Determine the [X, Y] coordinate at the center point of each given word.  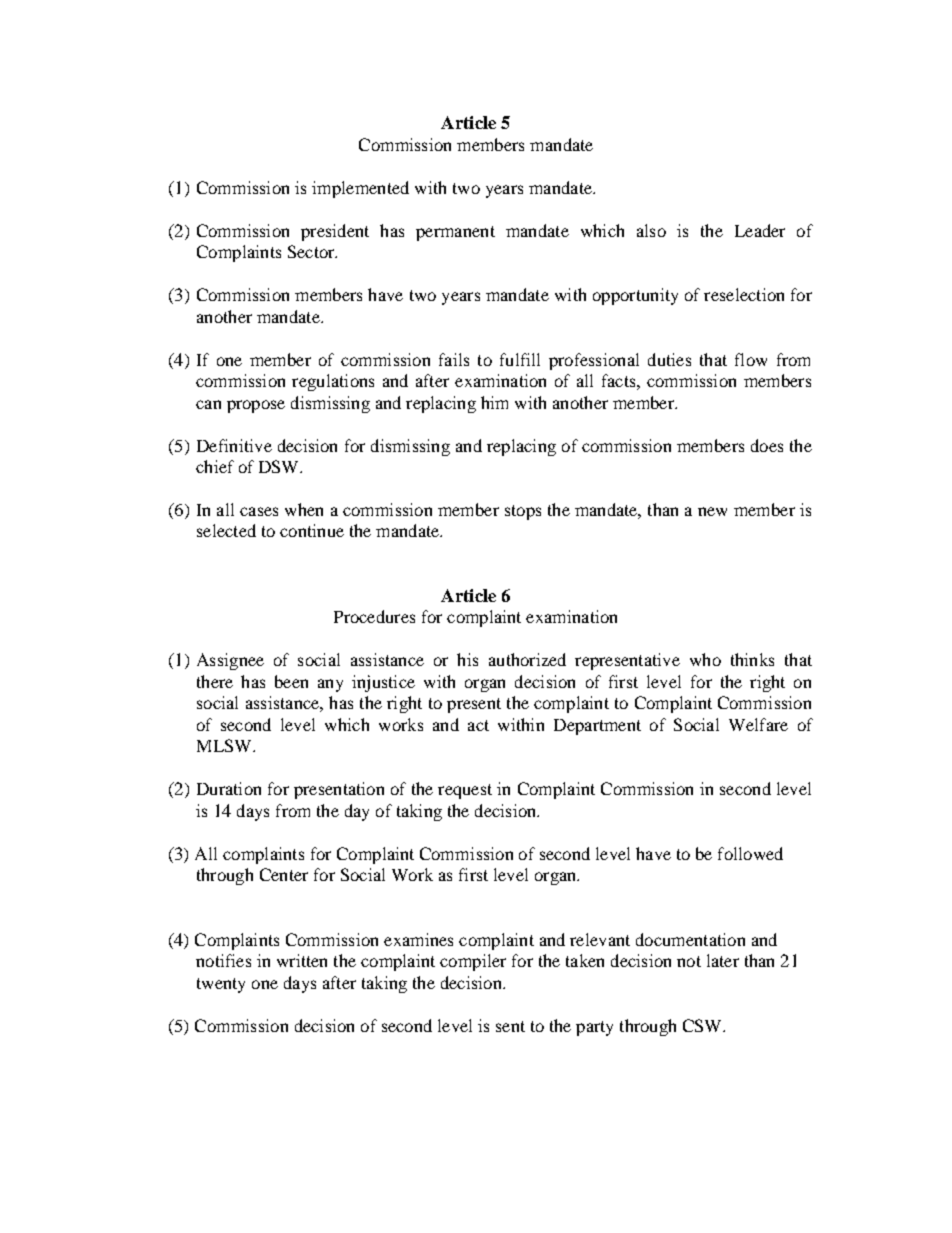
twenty [221, 985]
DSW [280, 466]
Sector [312, 251]
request [465, 791]
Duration [229, 788]
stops [523, 512]
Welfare [758, 724]
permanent [455, 233]
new [712, 511]
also [651, 230]
